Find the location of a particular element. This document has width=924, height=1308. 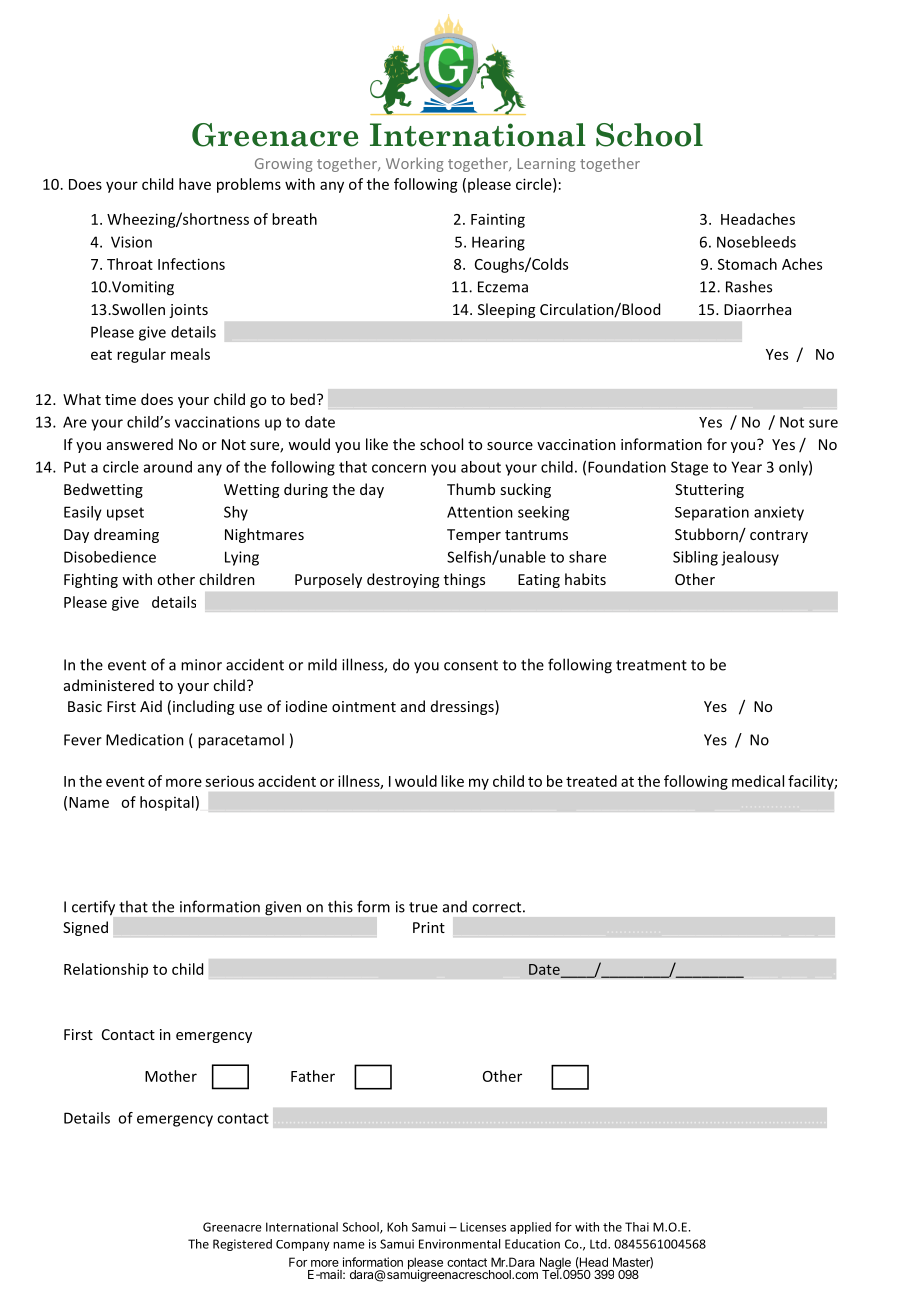

Temper is located at coordinates (474, 536).
